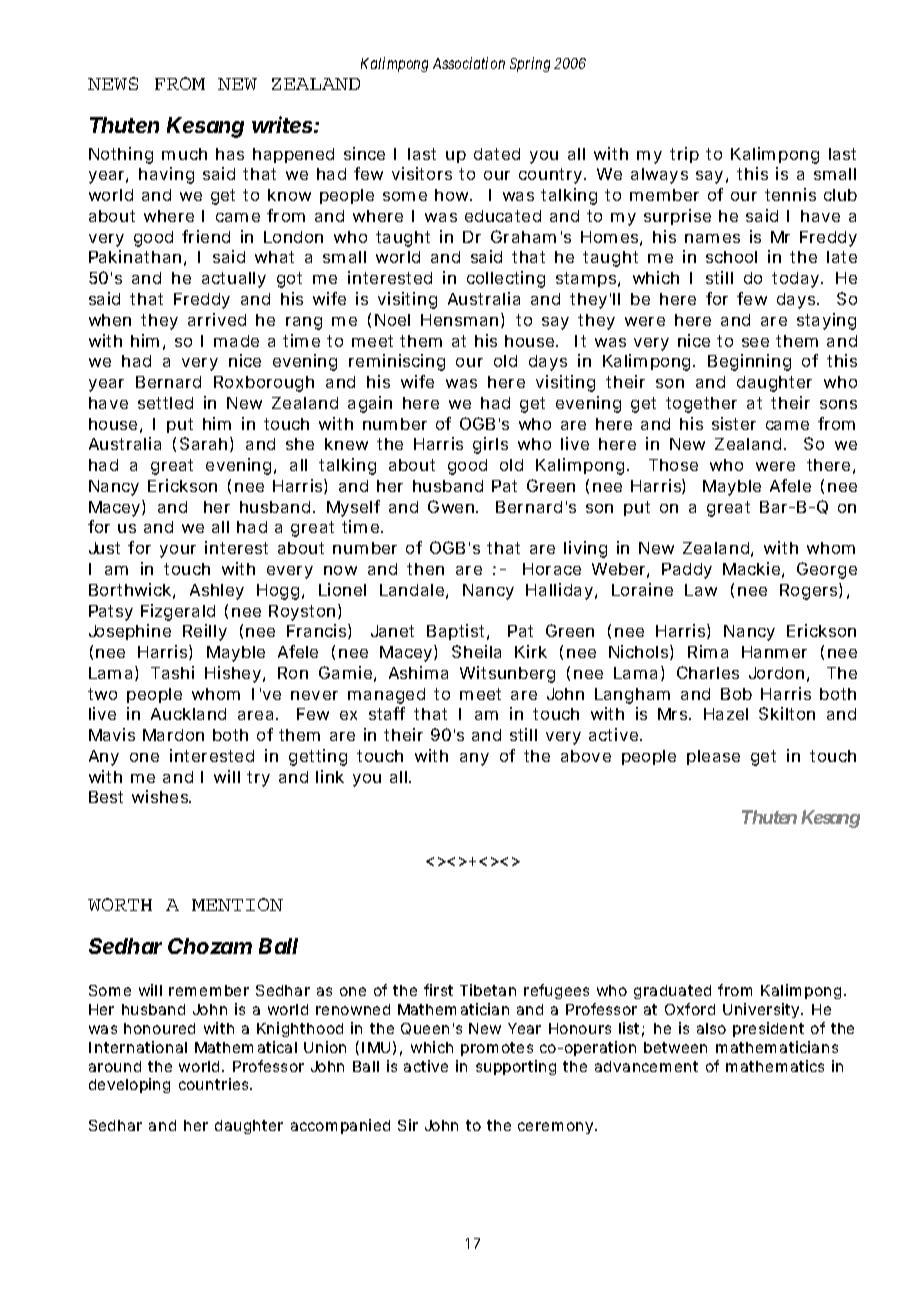  Describe the element at coordinates (713, 757) in the document. I see `please` at that location.
